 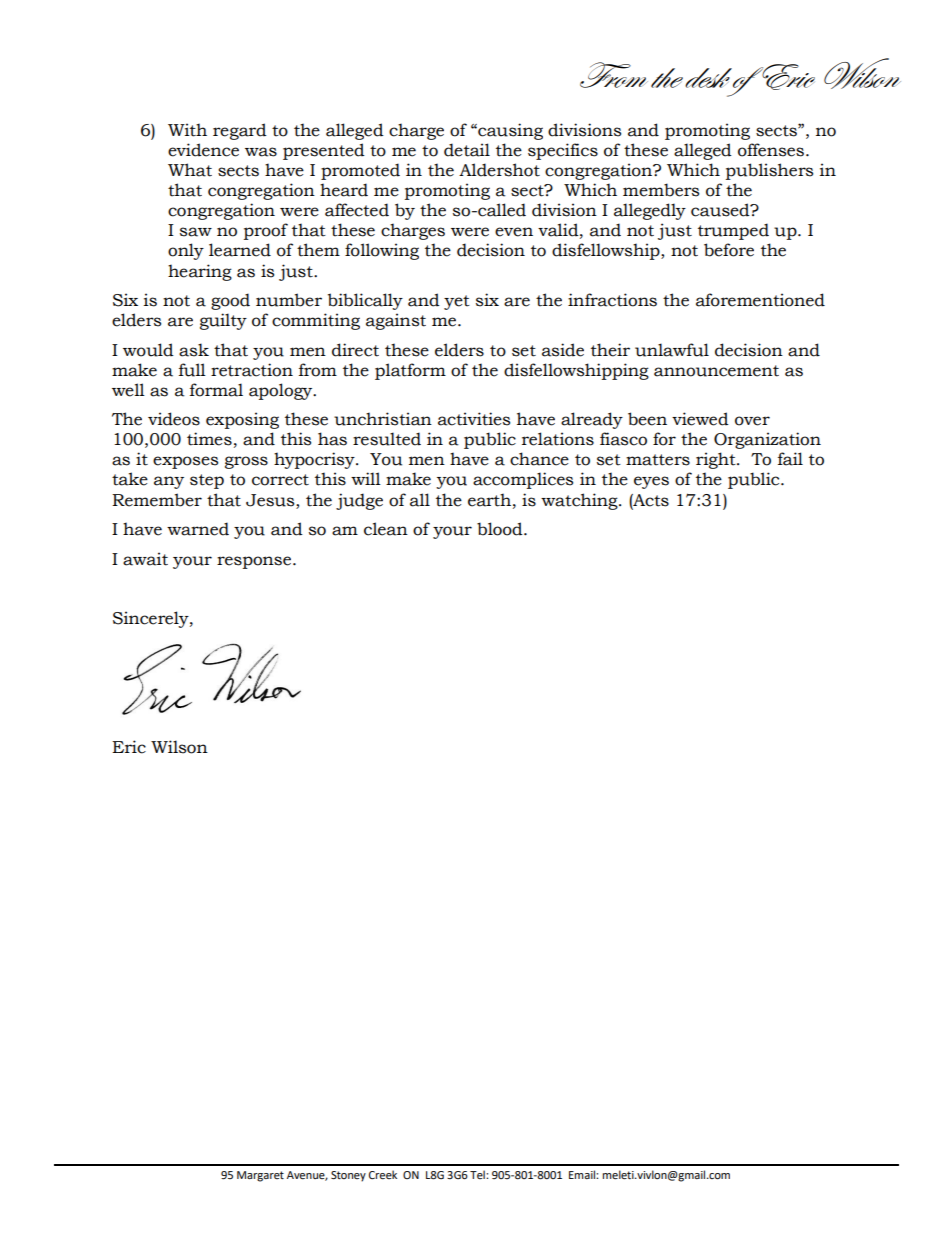 I want to click on viewed, so click(x=700, y=419).
